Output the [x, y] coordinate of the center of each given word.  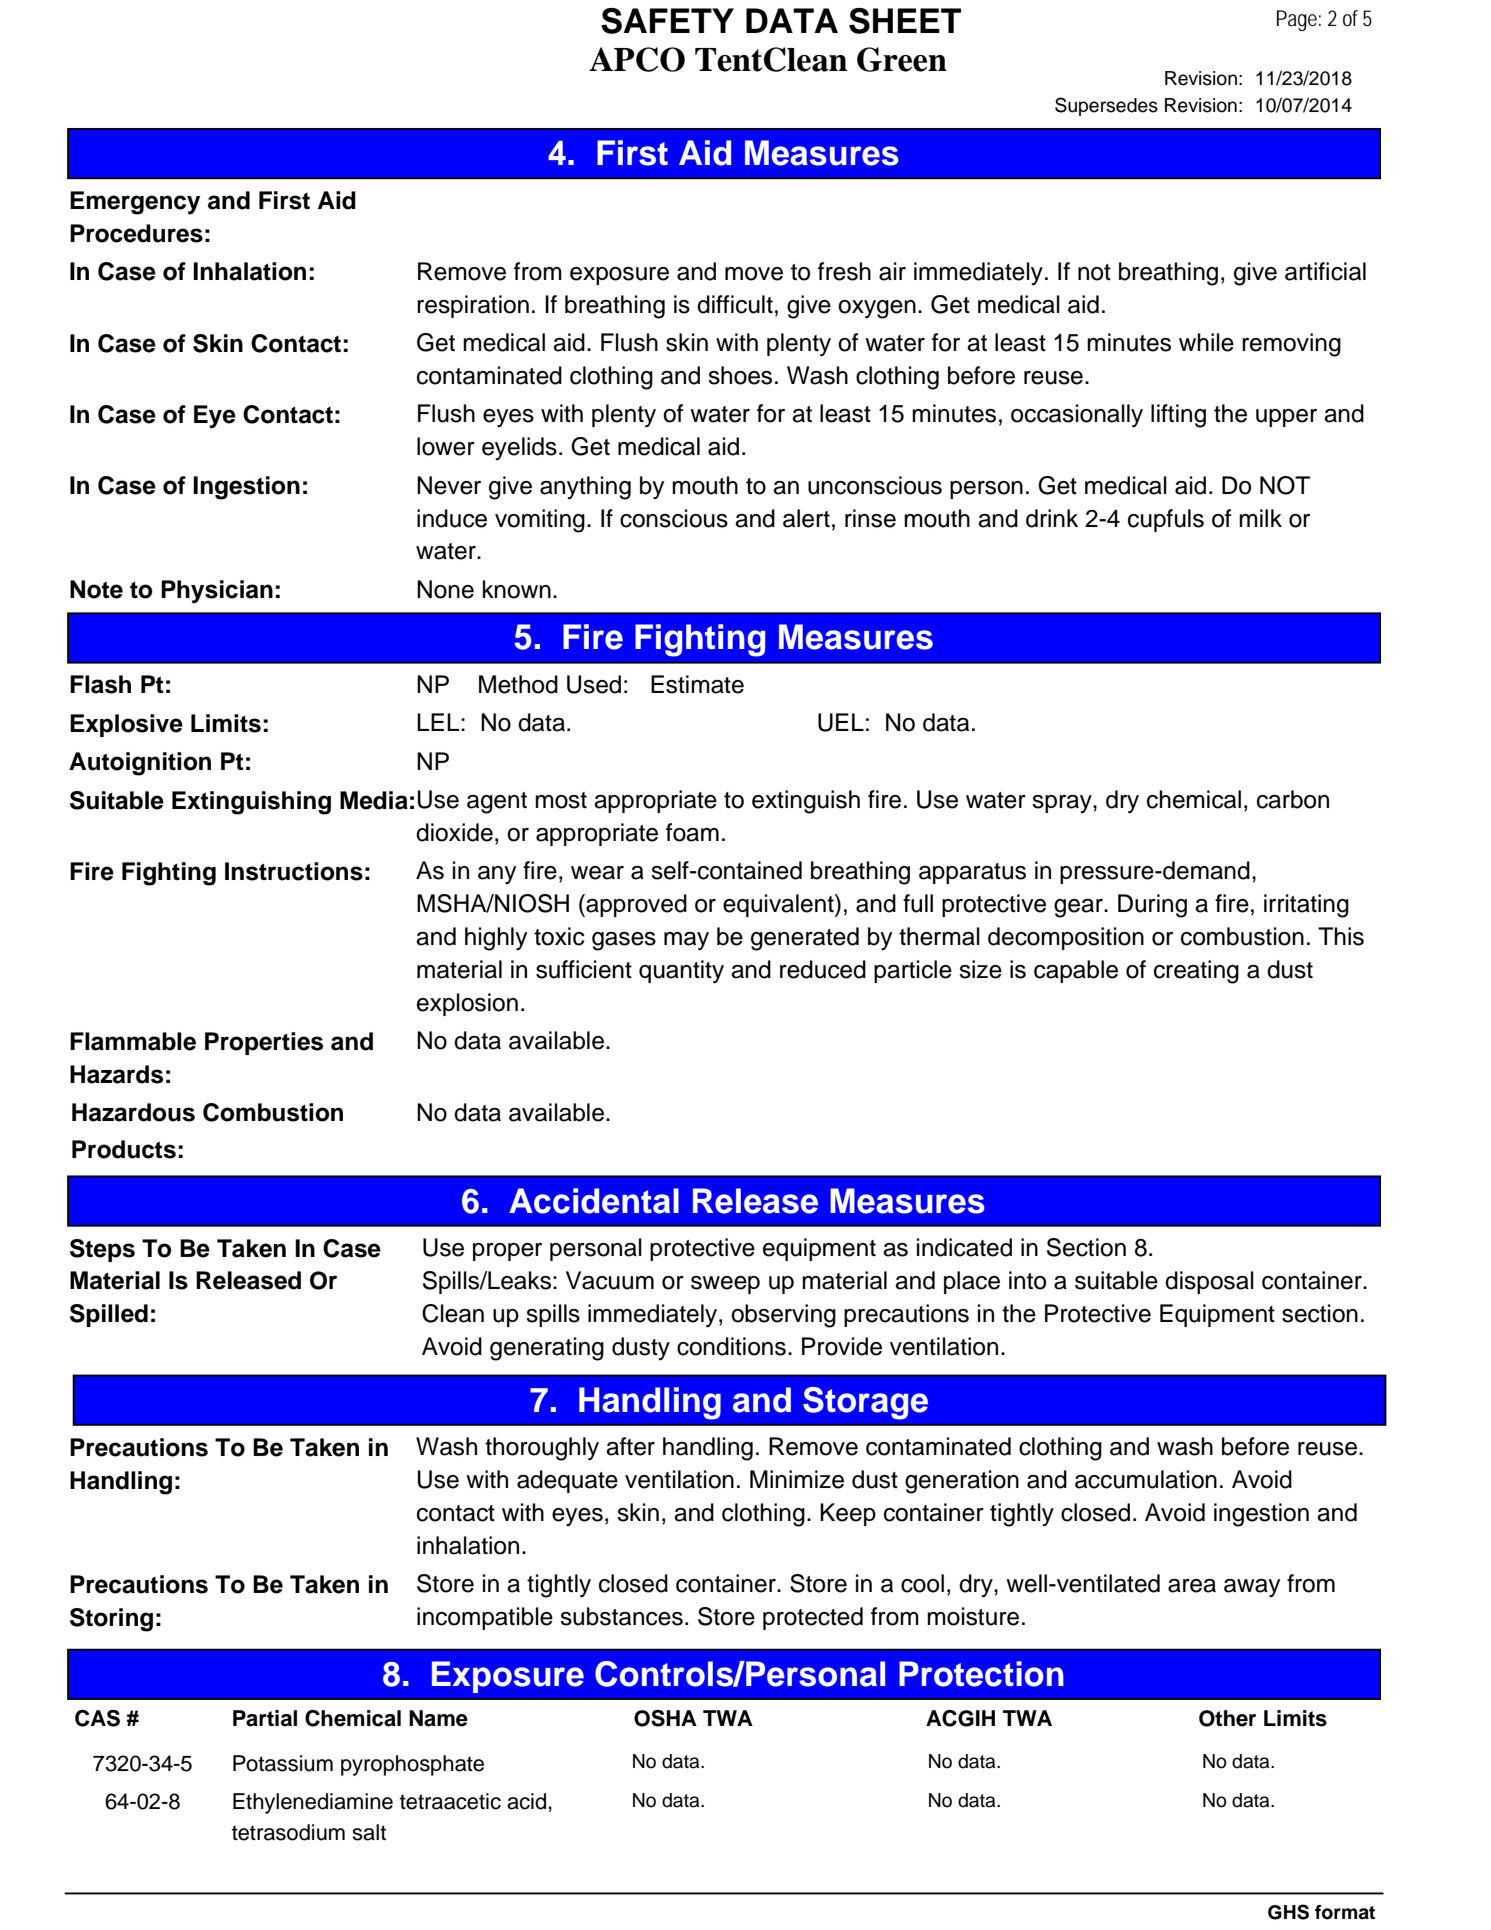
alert [806, 518]
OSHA [665, 1718]
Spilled [109, 1315]
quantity [681, 972]
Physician [217, 592]
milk [1260, 518]
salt [369, 1832]
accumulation [1146, 1479]
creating [1196, 972]
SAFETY [667, 21]
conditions [731, 1346]
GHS [1288, 1912]
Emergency [135, 203]
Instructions [294, 871]
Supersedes [1106, 106]
